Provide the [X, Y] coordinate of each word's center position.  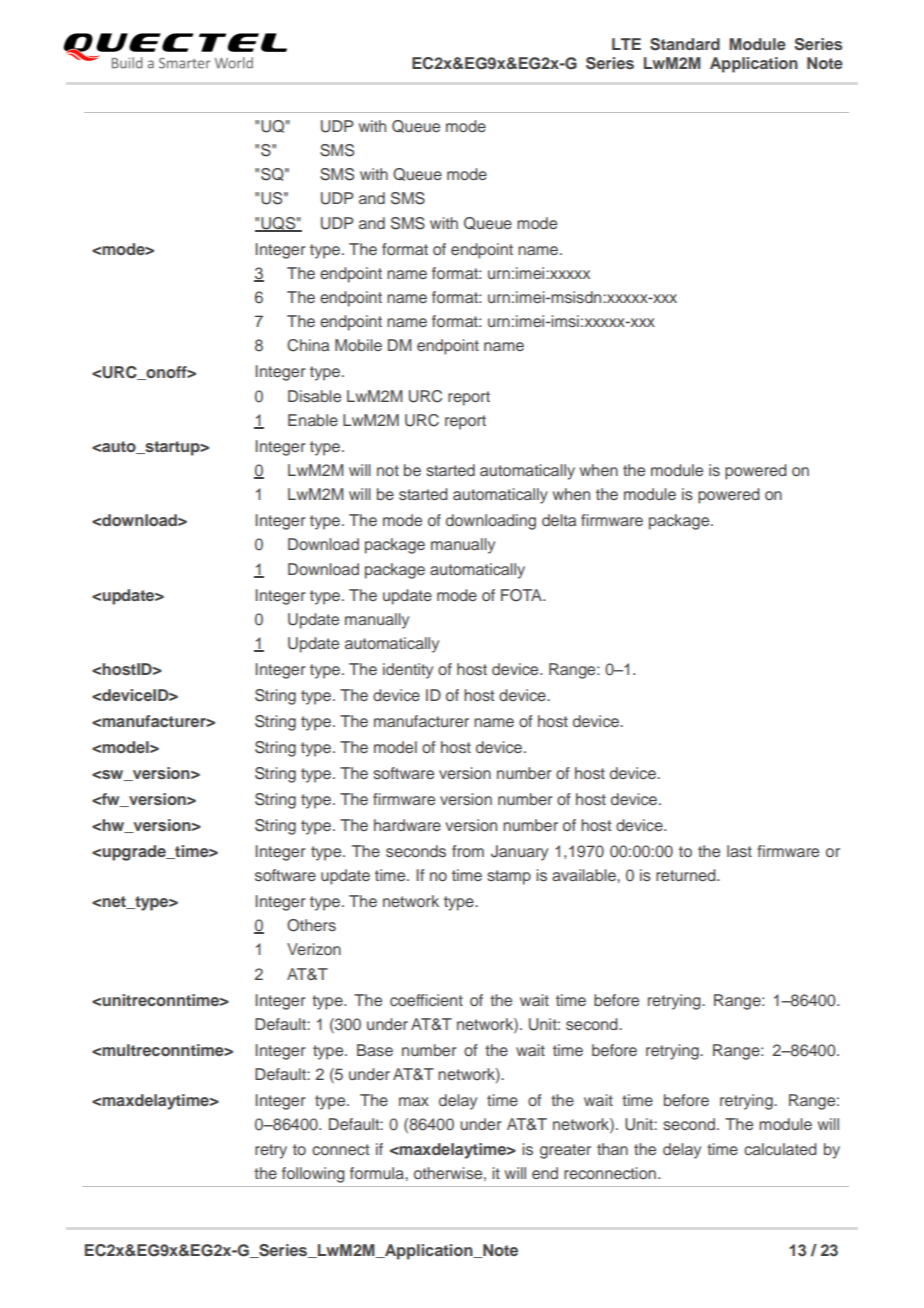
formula [378, 1173]
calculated [780, 1149]
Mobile [358, 345]
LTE [626, 44]
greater [565, 1151]
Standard [685, 44]
